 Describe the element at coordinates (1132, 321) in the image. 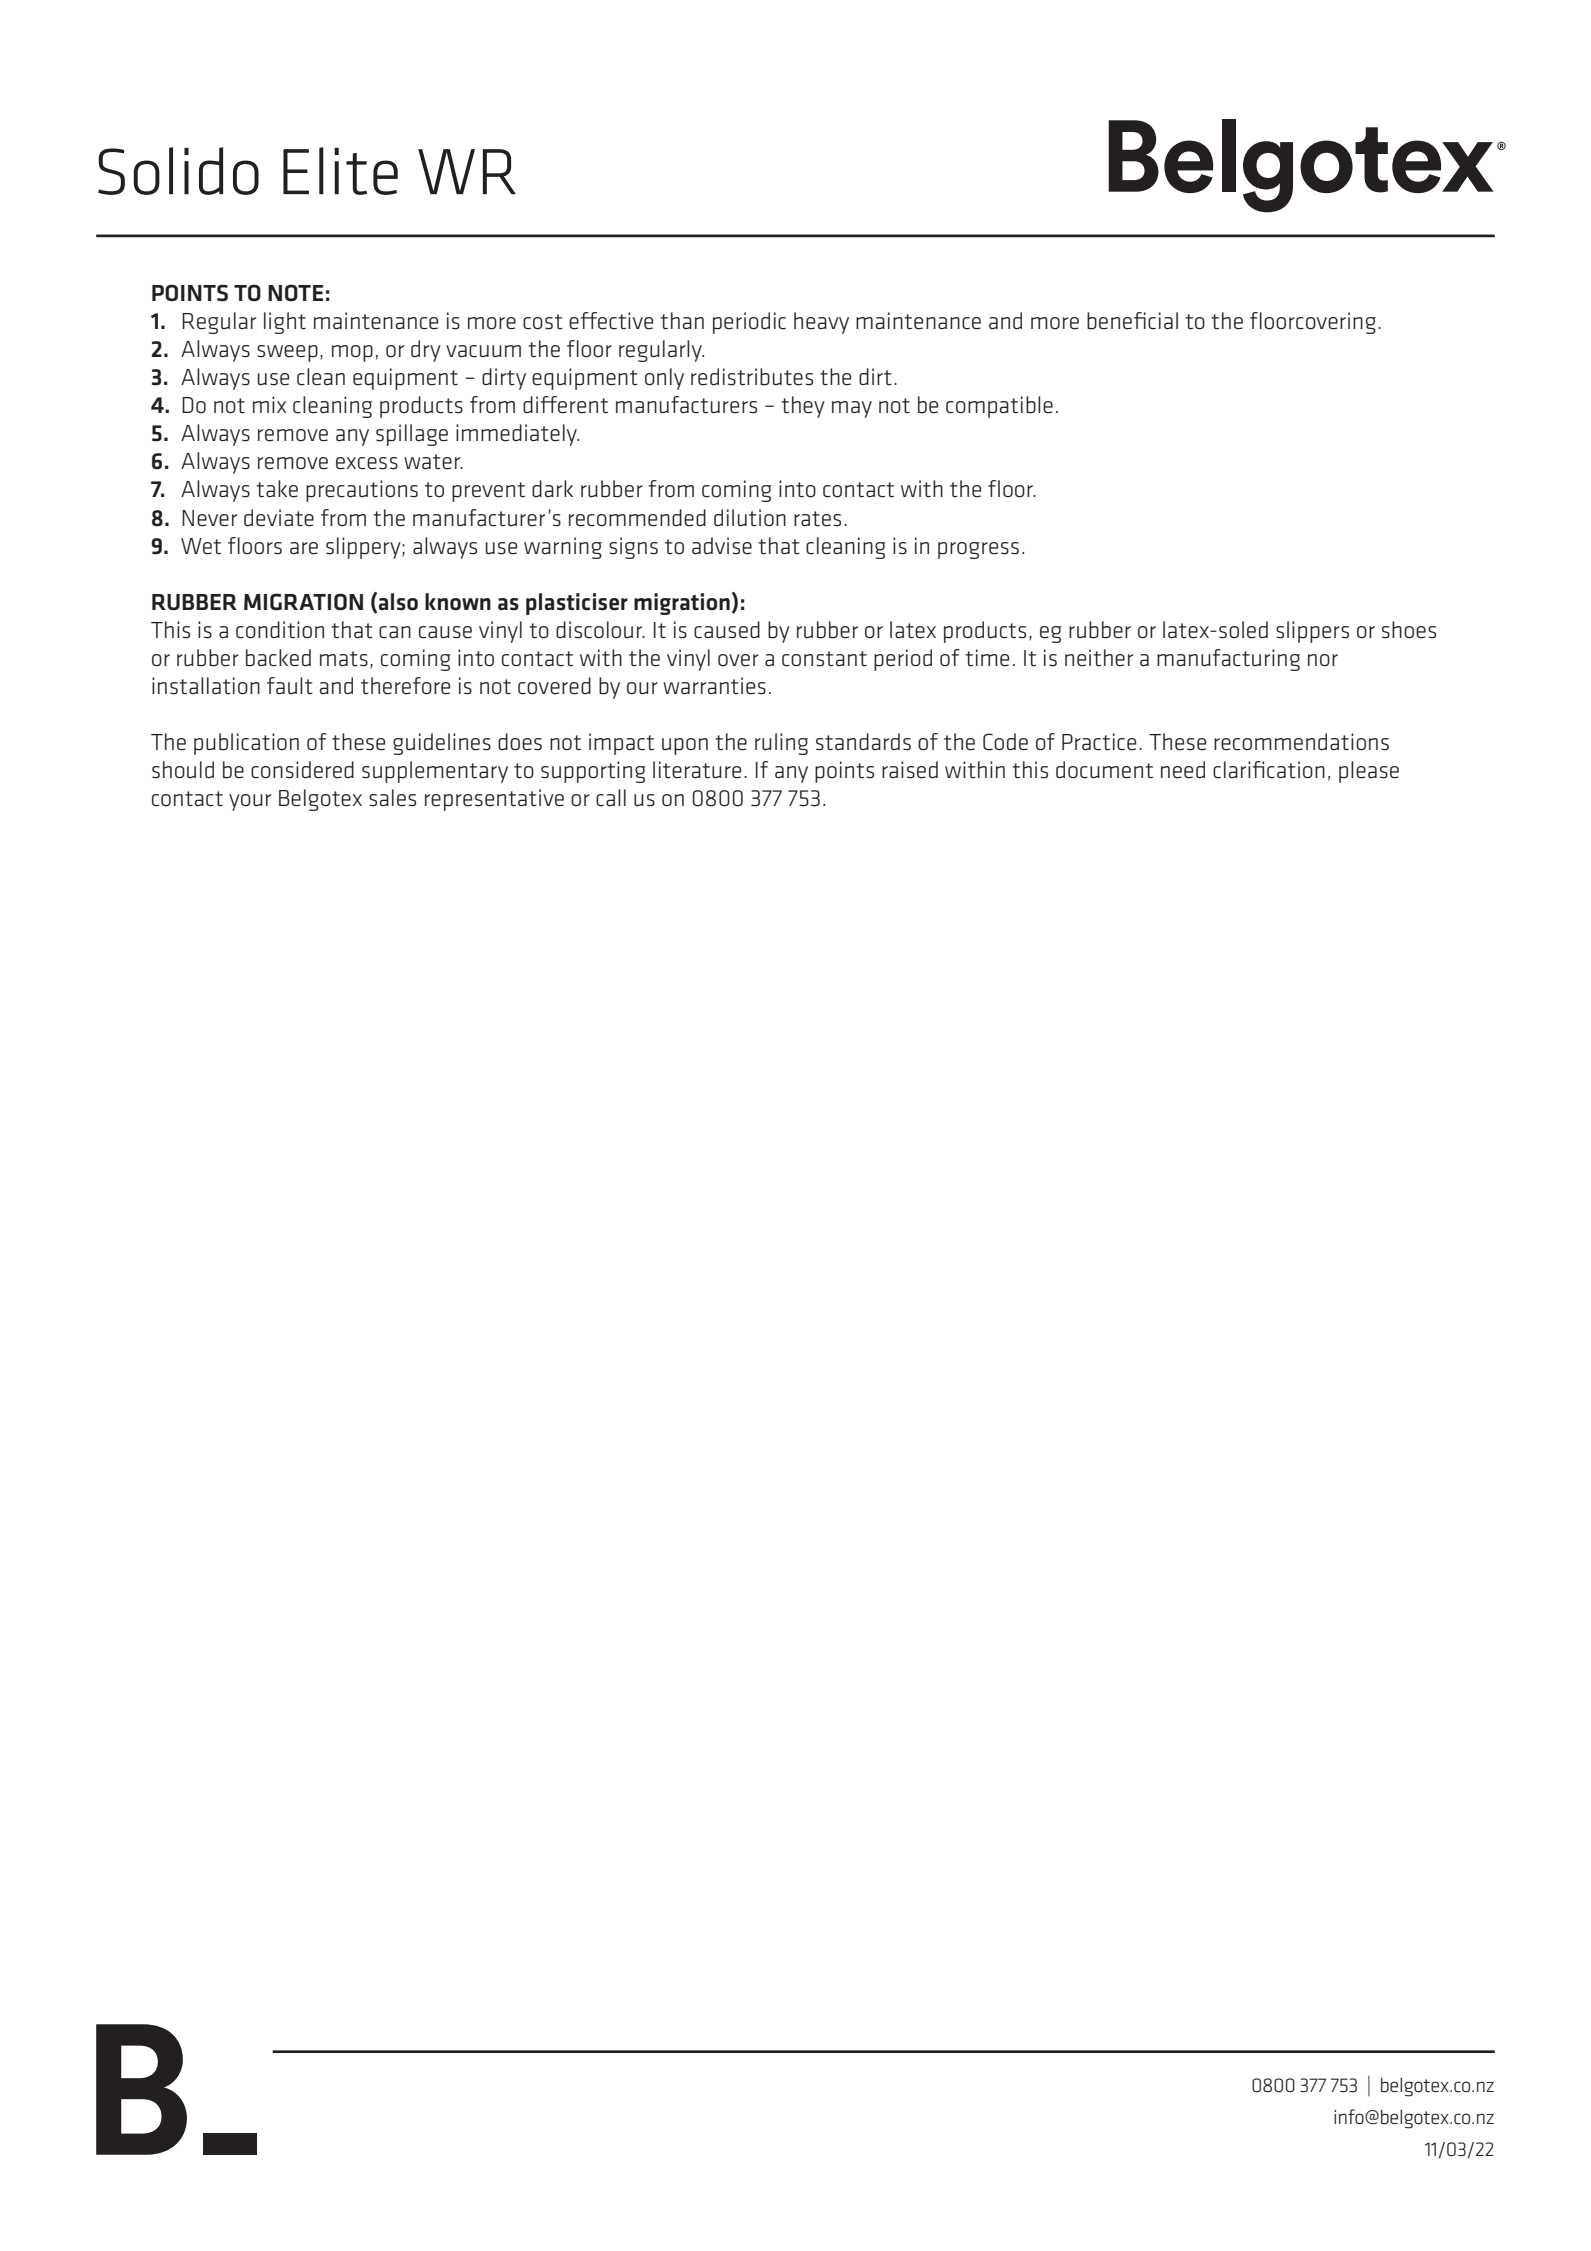

I see `beneficial` at that location.
